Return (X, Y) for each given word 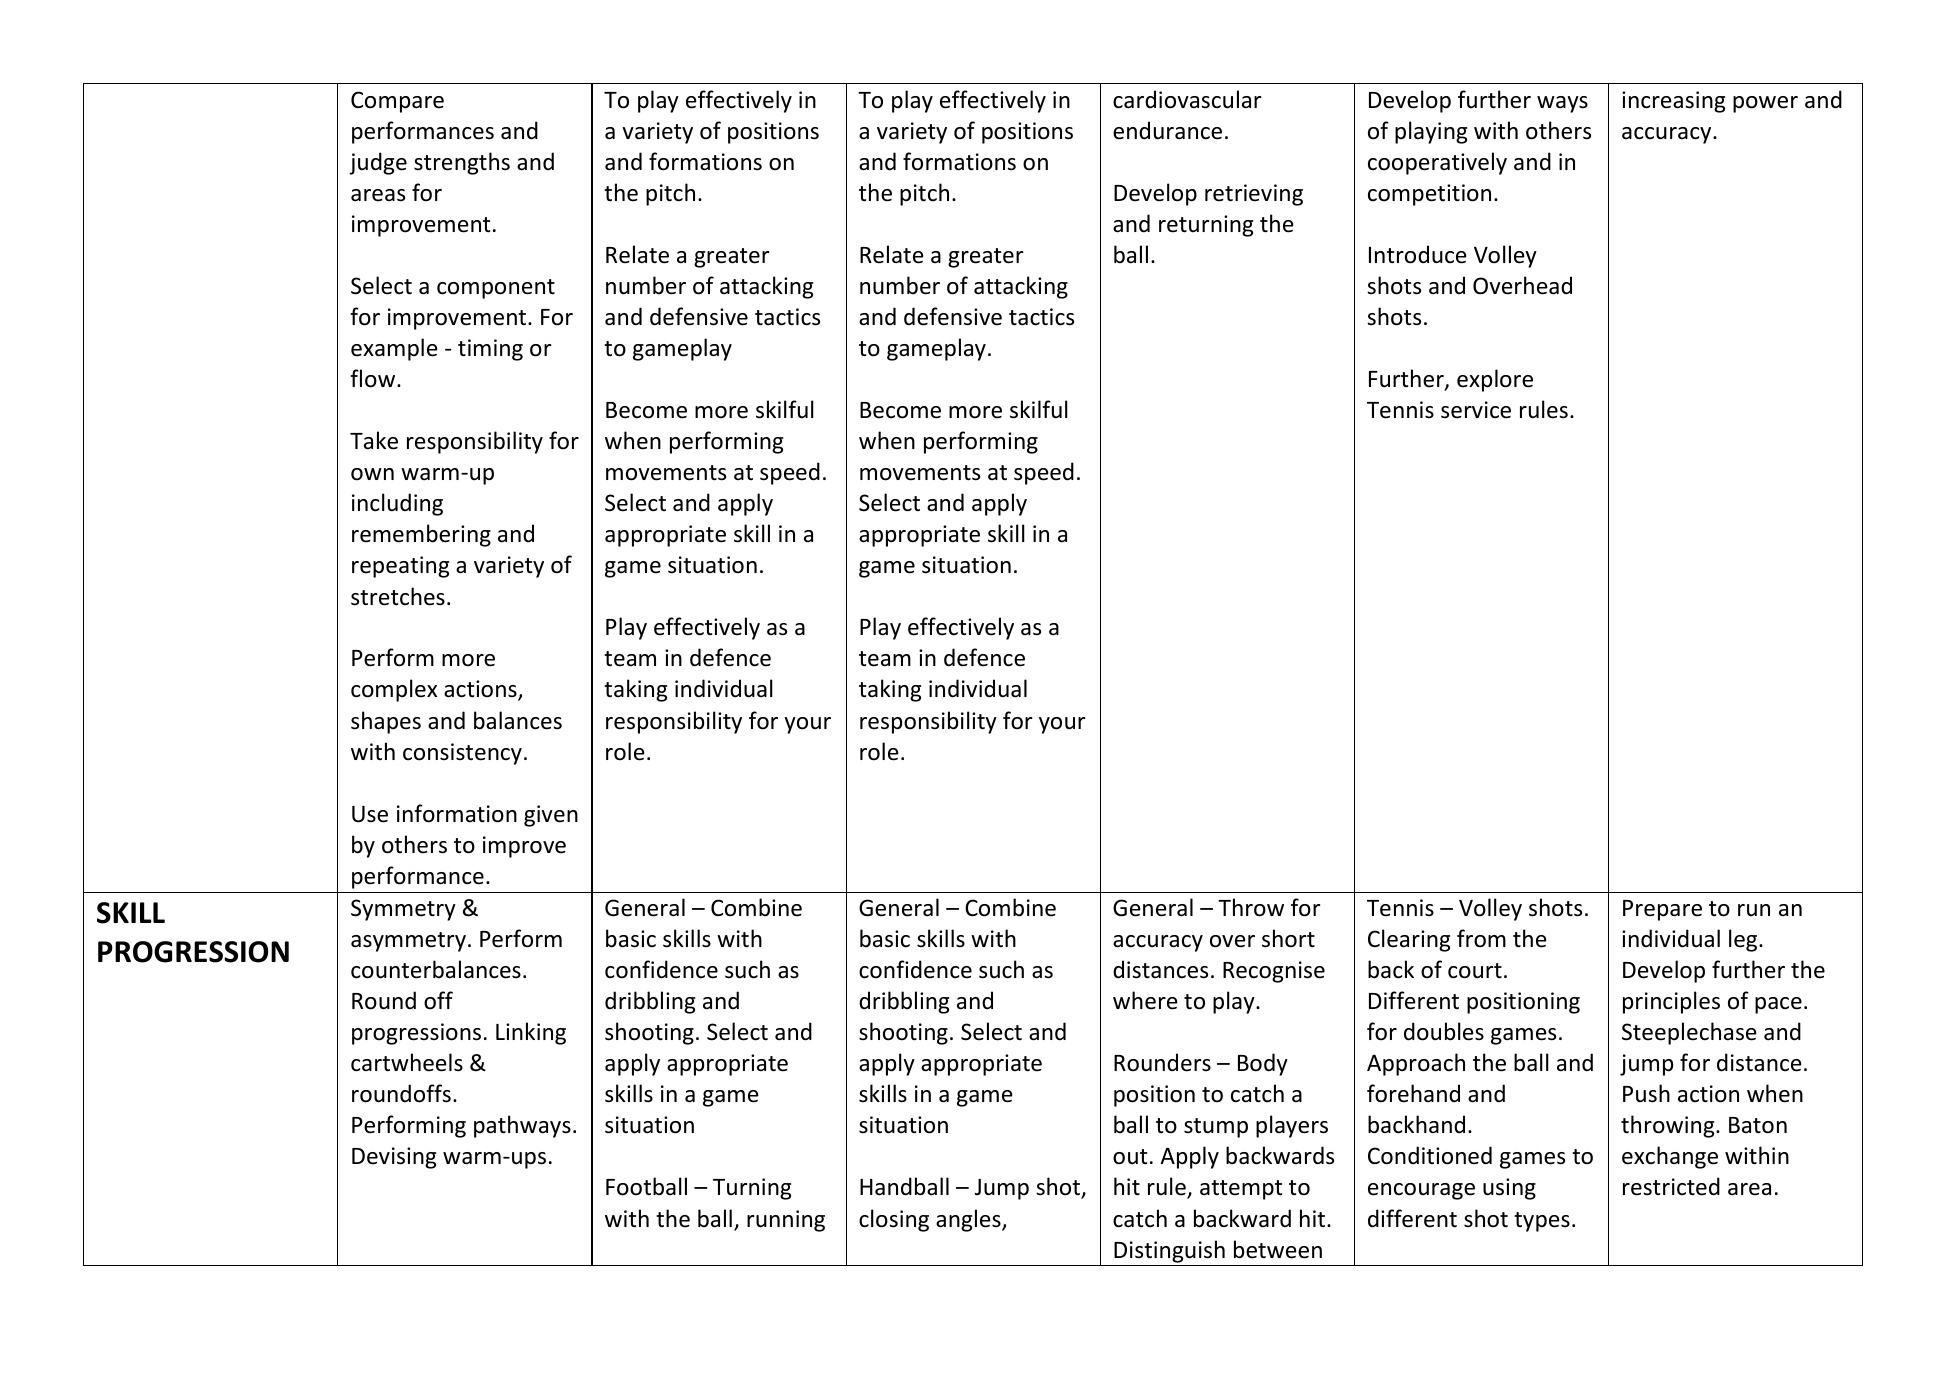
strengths (462, 163)
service (1476, 410)
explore (1495, 380)
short (1288, 938)
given (551, 816)
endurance (1167, 130)
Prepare (1662, 910)
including (397, 504)
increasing (1673, 102)
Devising (394, 1158)
